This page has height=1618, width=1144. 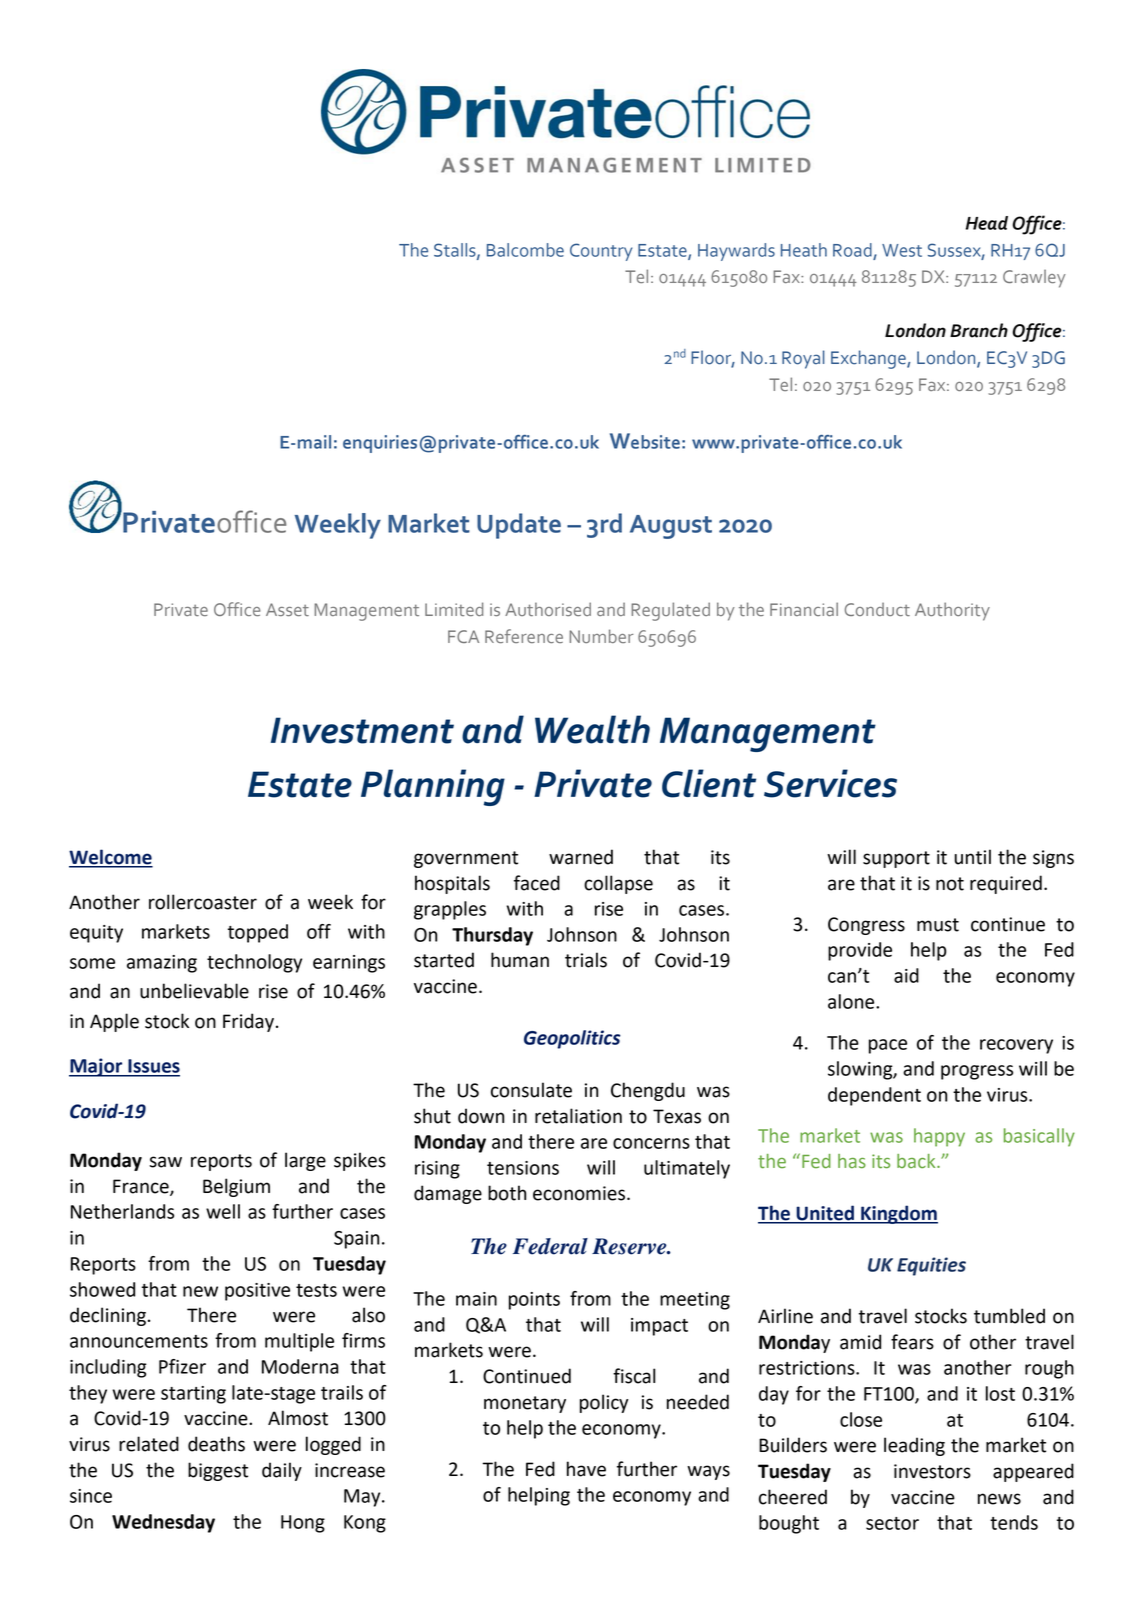 What do you see at coordinates (248, 1022) in the page?
I see `Friday` at bounding box center [248, 1022].
